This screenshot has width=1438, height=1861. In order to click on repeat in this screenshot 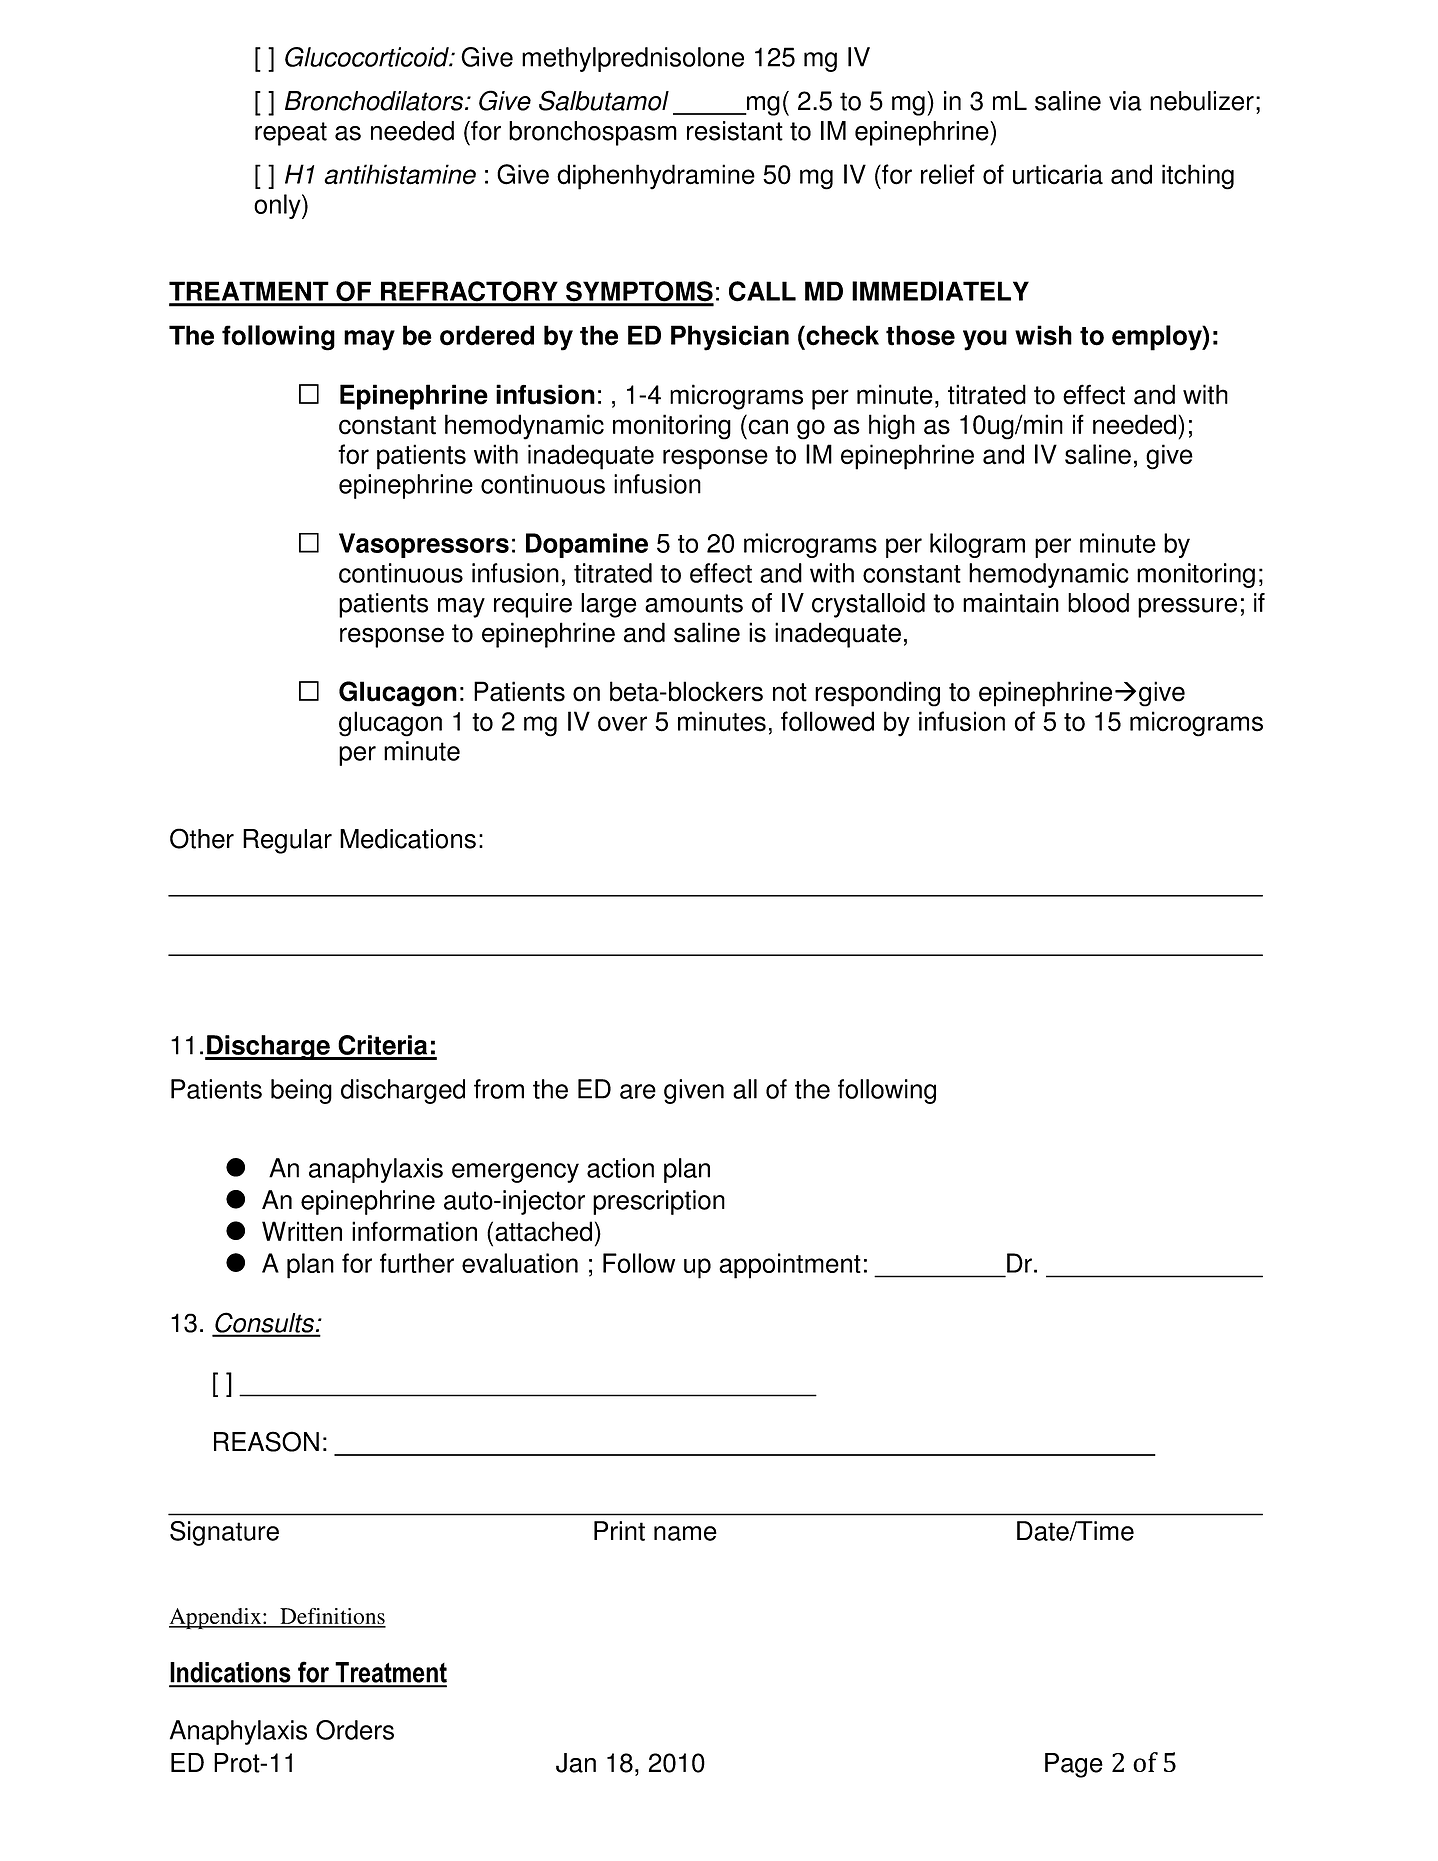, I will do `click(291, 134)`.
